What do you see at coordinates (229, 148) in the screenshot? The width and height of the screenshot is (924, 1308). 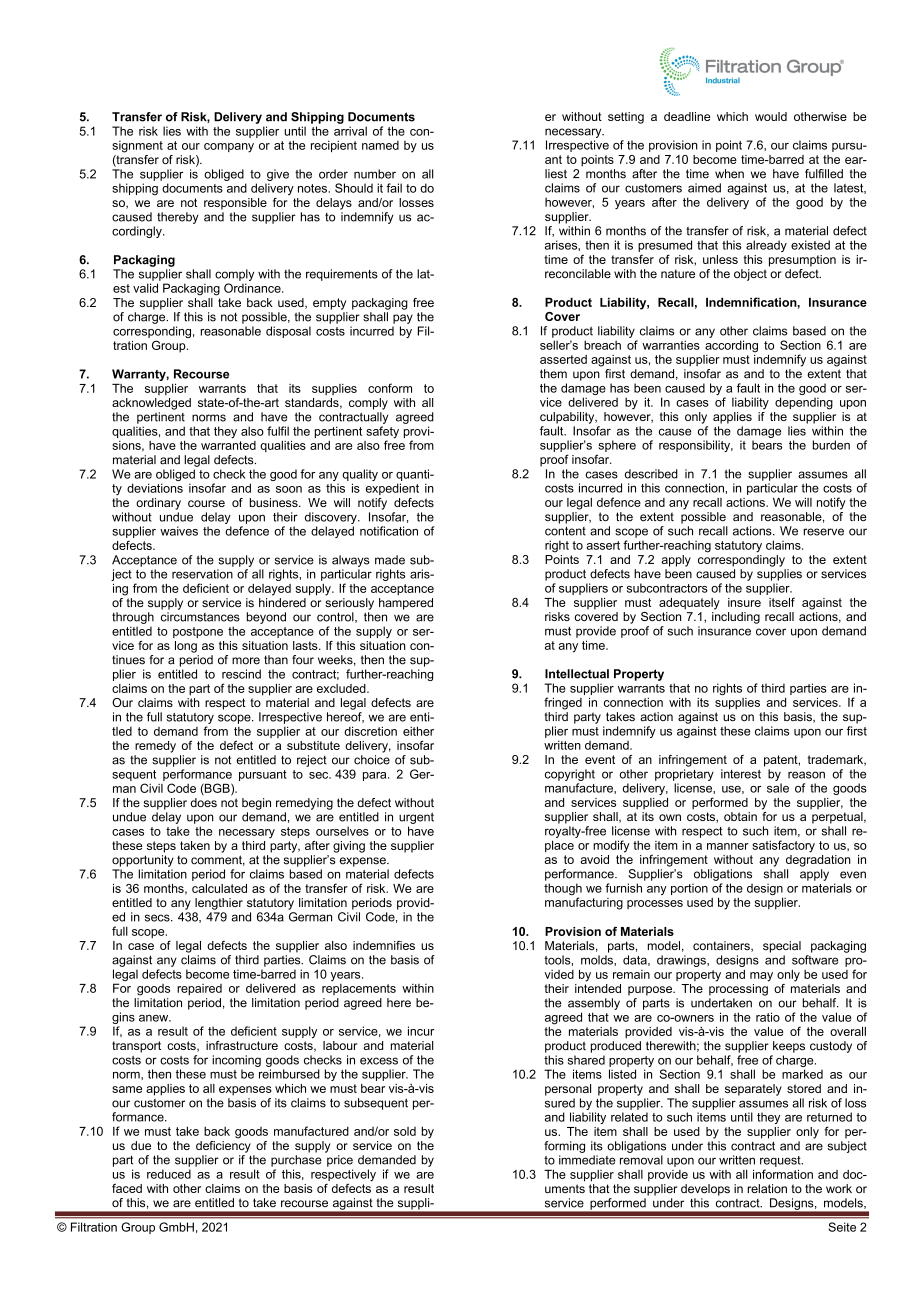 I see `company` at bounding box center [229, 148].
